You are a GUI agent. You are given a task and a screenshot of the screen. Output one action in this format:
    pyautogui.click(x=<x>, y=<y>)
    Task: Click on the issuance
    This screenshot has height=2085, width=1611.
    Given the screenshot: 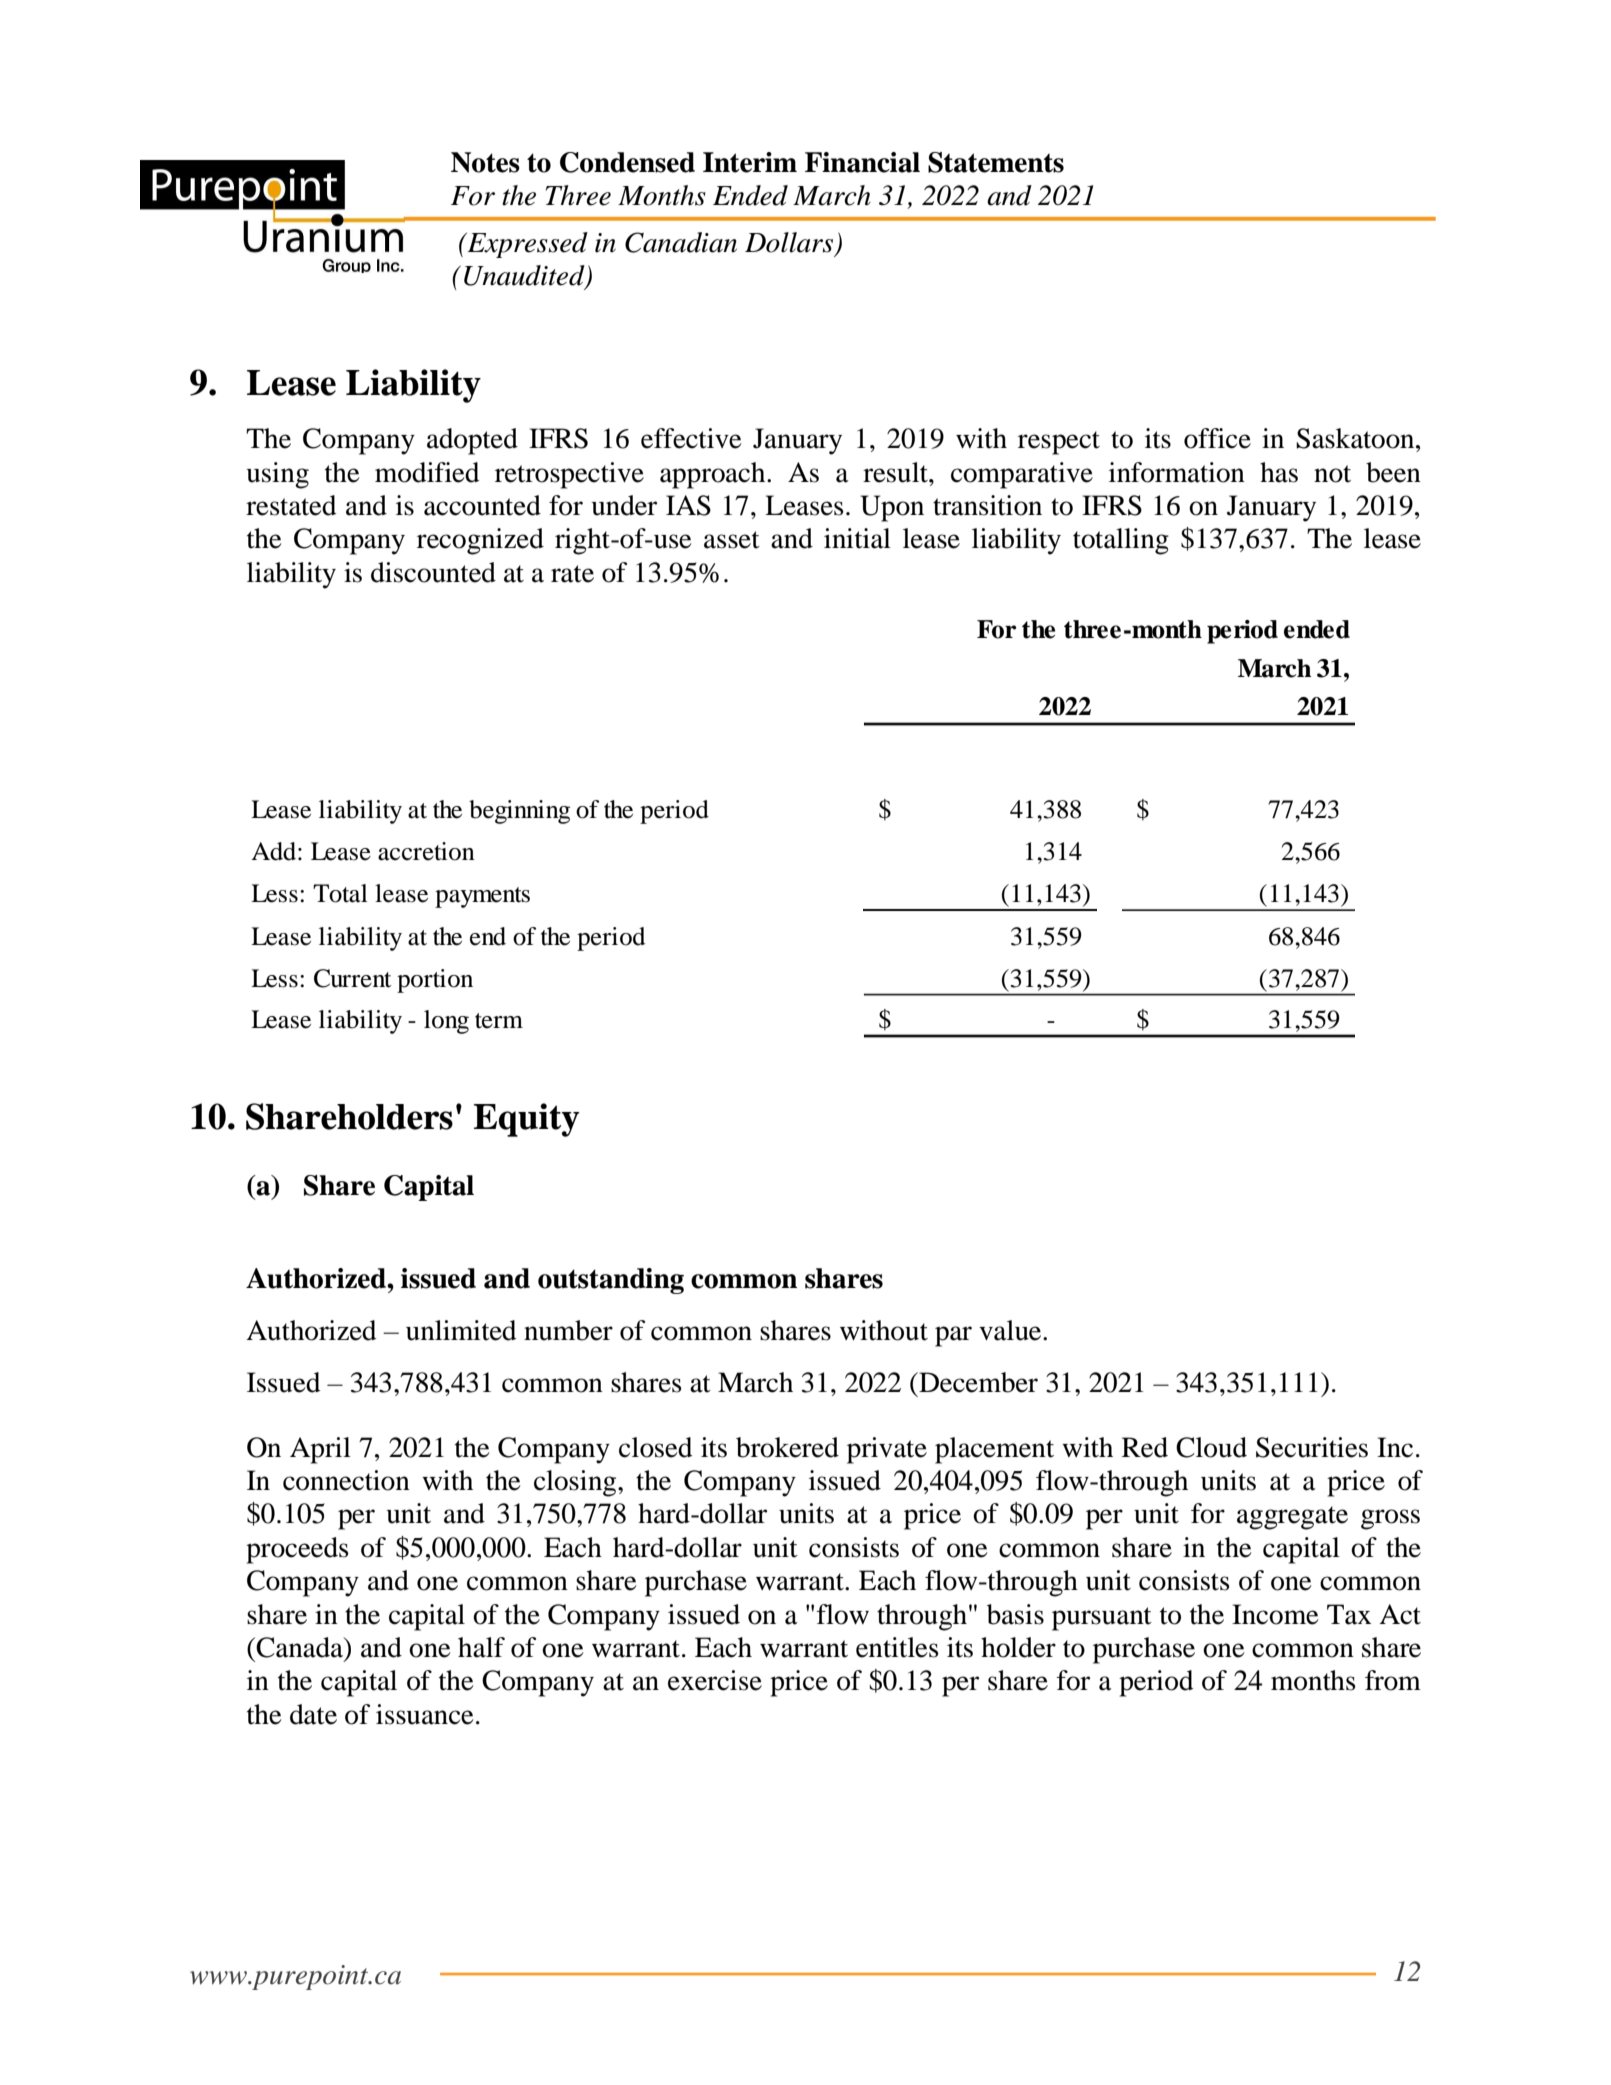 What is the action you would take?
    pyautogui.click(x=425, y=1714)
